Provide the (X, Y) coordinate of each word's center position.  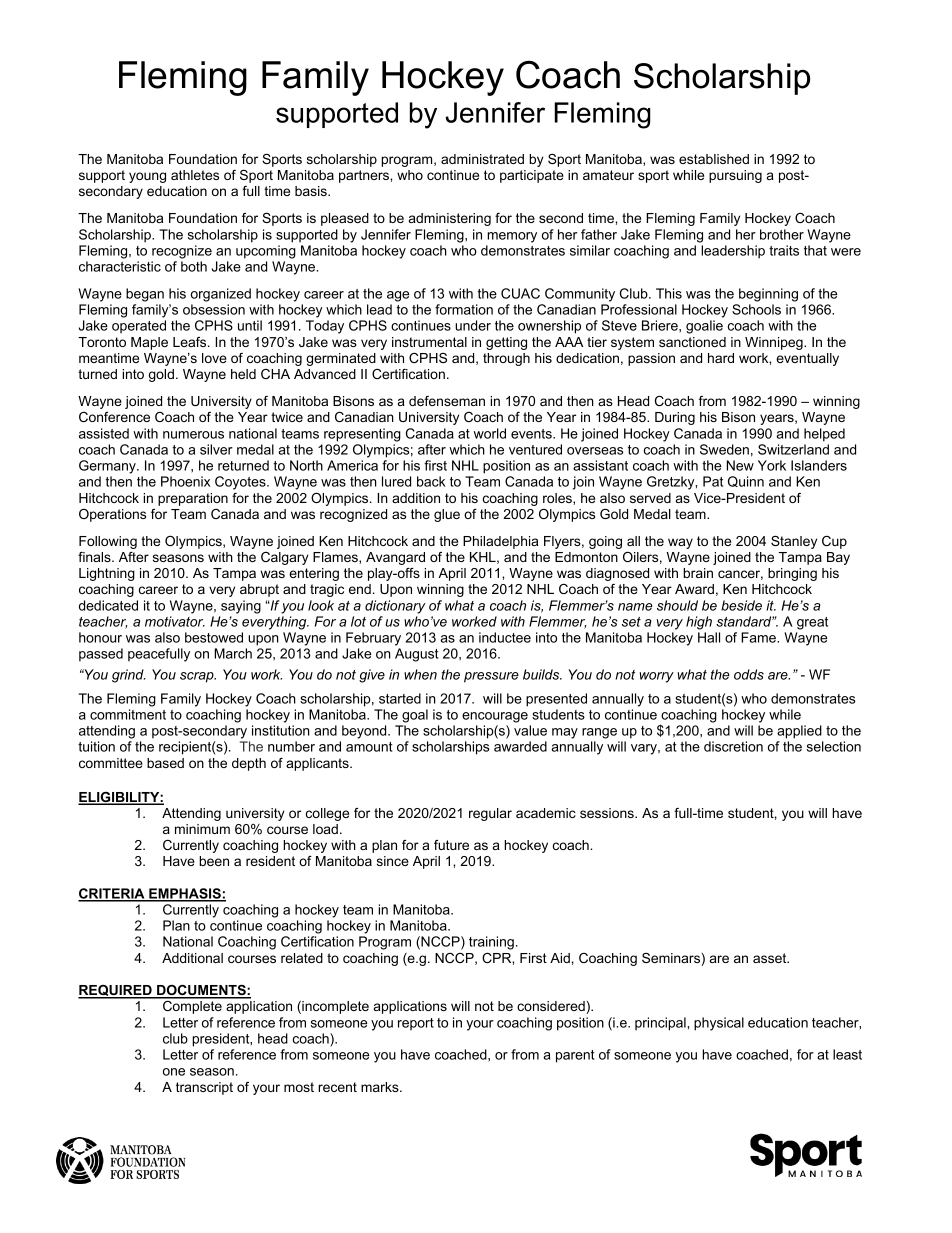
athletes (195, 175)
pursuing (735, 176)
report (416, 1024)
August (416, 655)
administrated (482, 159)
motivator (175, 621)
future (451, 845)
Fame (759, 637)
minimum (202, 829)
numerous (193, 435)
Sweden (724, 449)
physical (719, 1024)
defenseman (447, 401)
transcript (204, 1088)
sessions (608, 813)
